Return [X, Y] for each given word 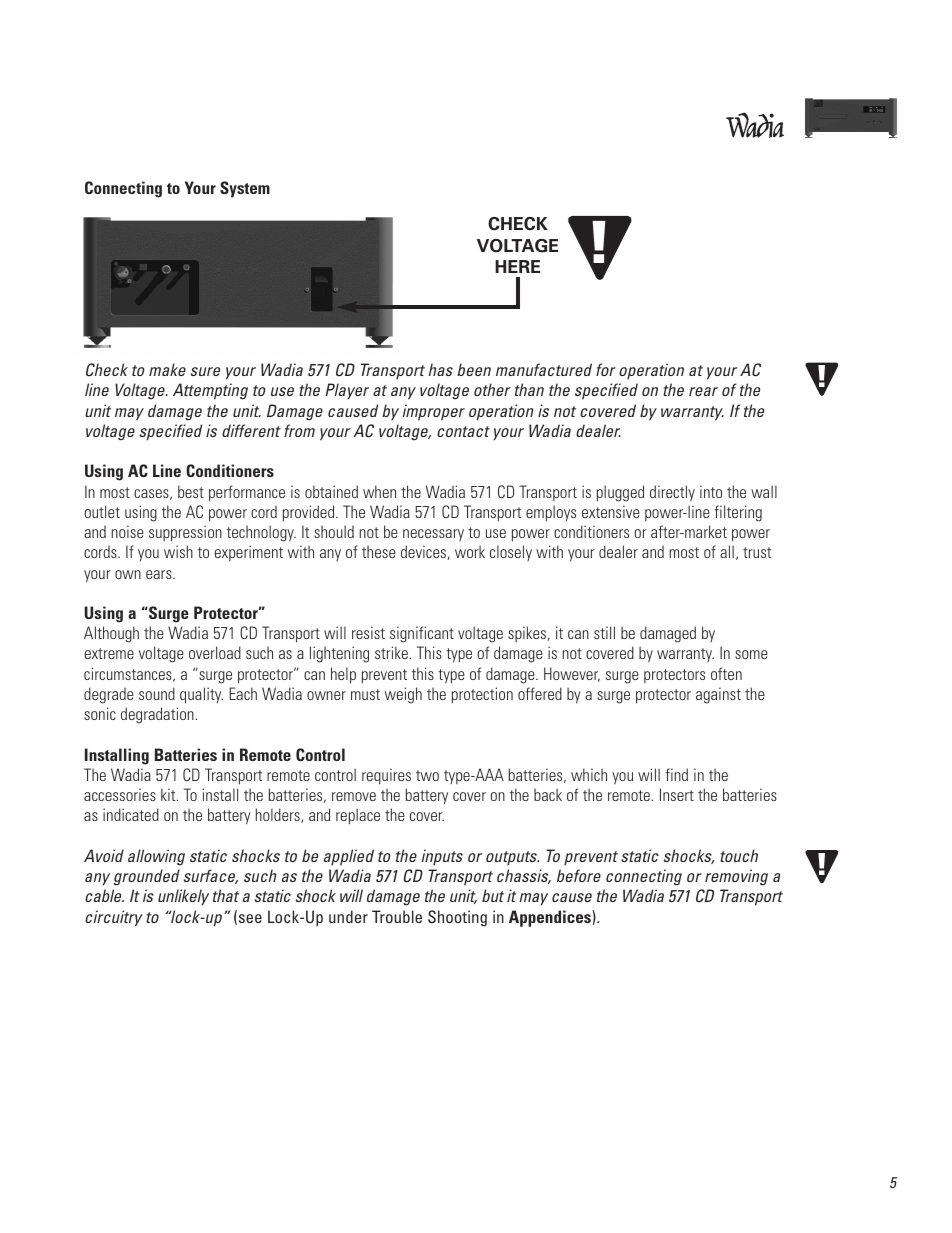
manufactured [544, 369]
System [245, 189]
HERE [517, 266]
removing [736, 877]
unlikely [183, 897]
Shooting [457, 918]
